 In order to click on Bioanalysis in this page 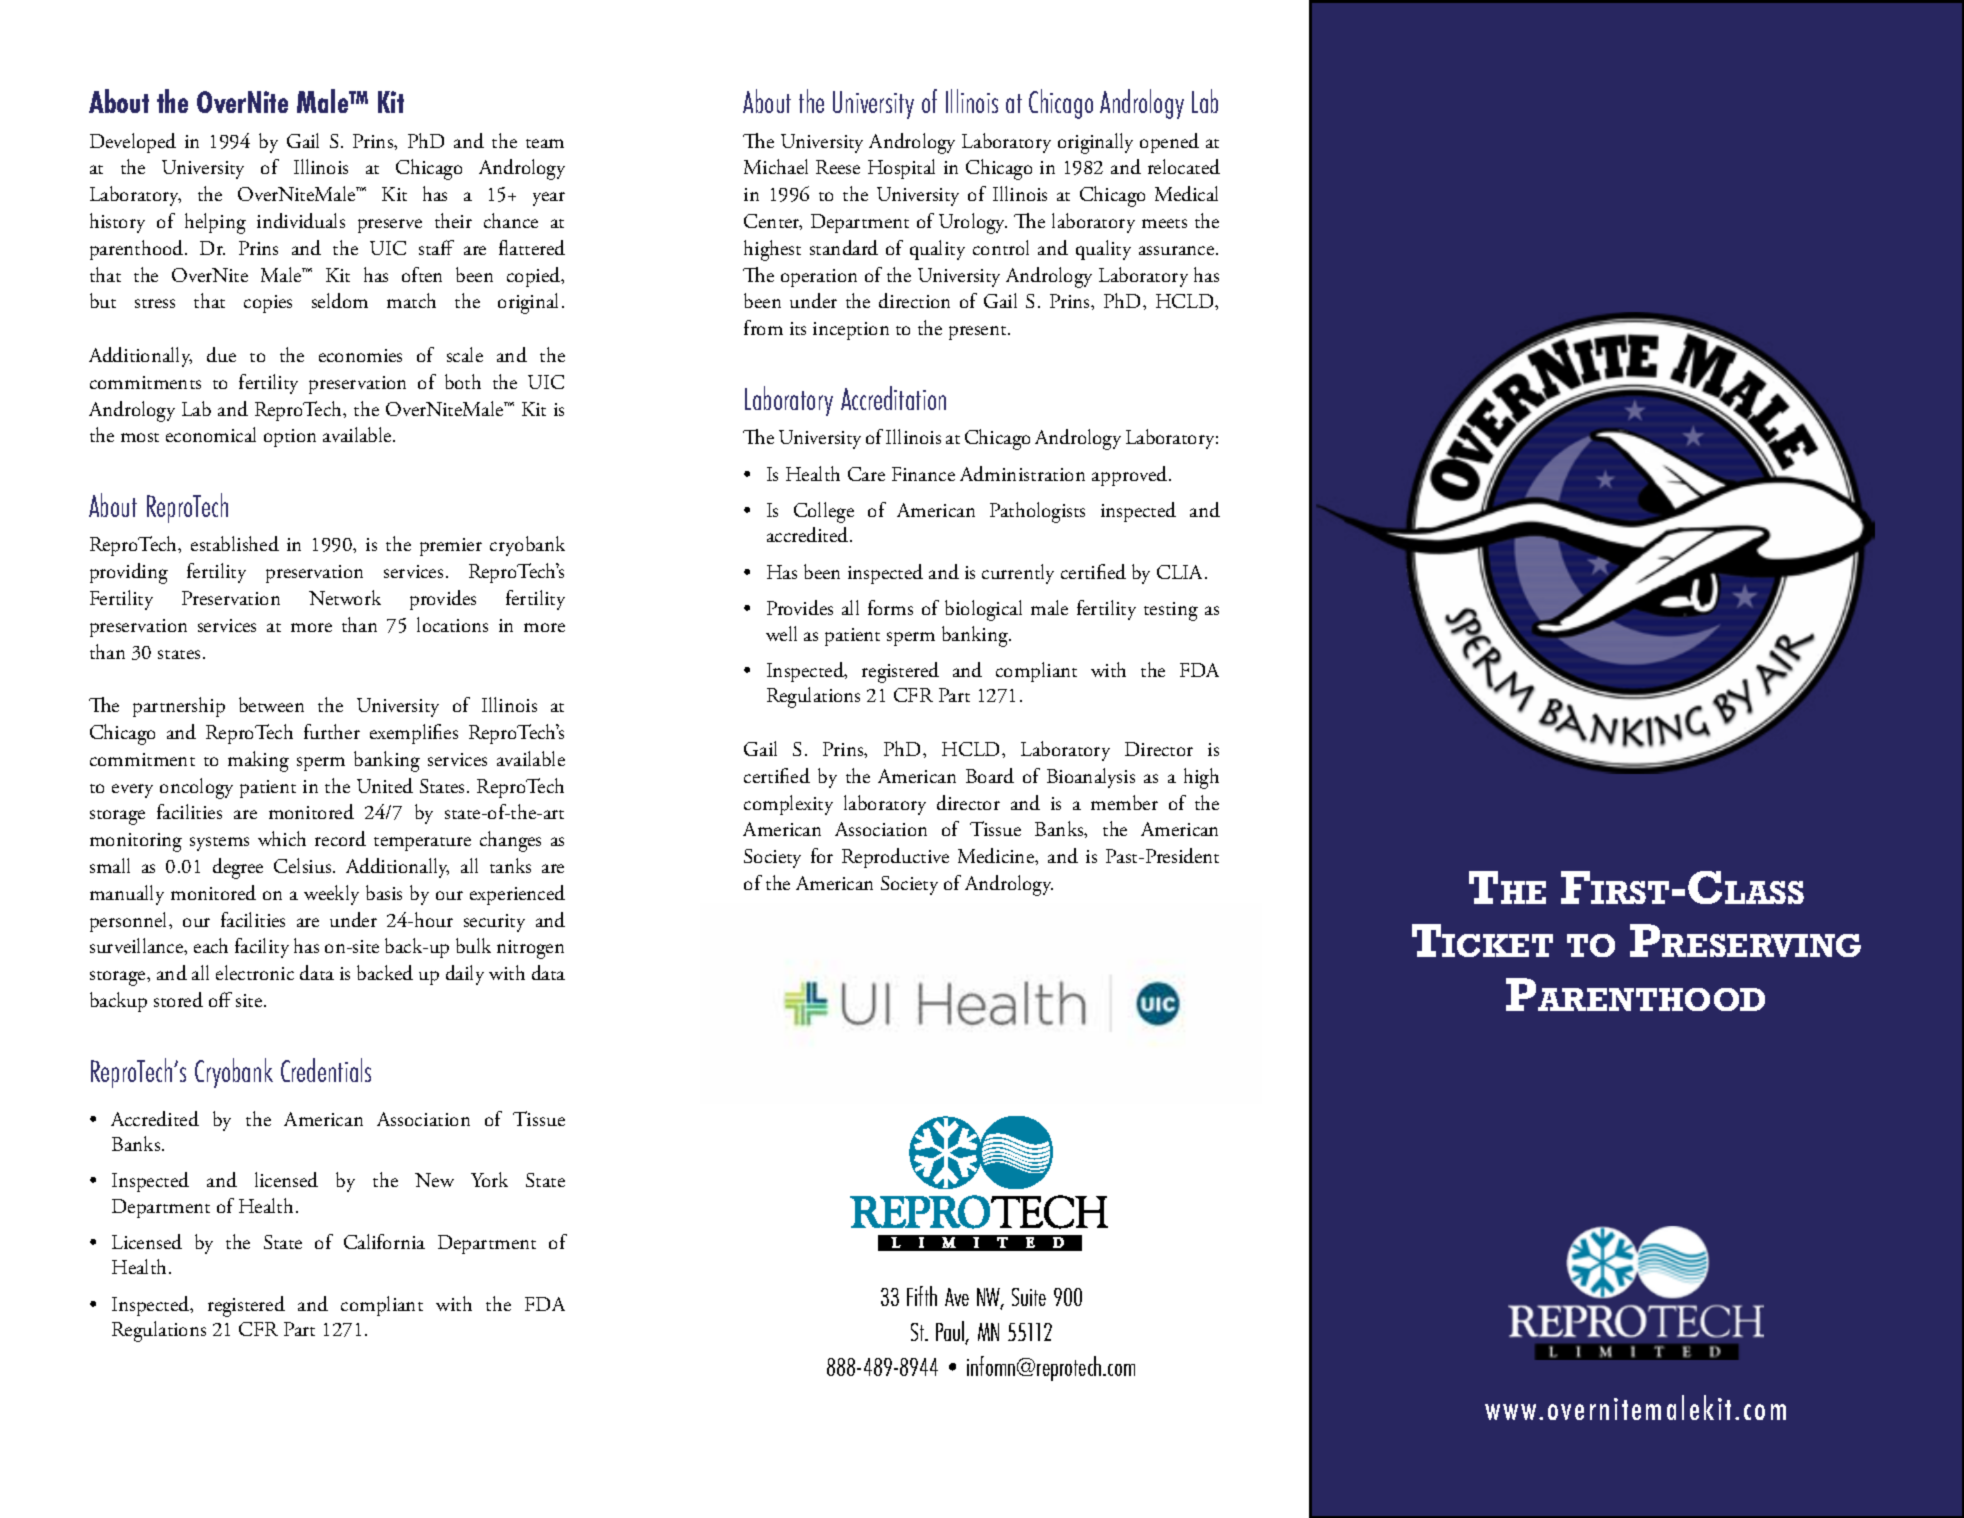, I will do `click(1091, 778)`.
